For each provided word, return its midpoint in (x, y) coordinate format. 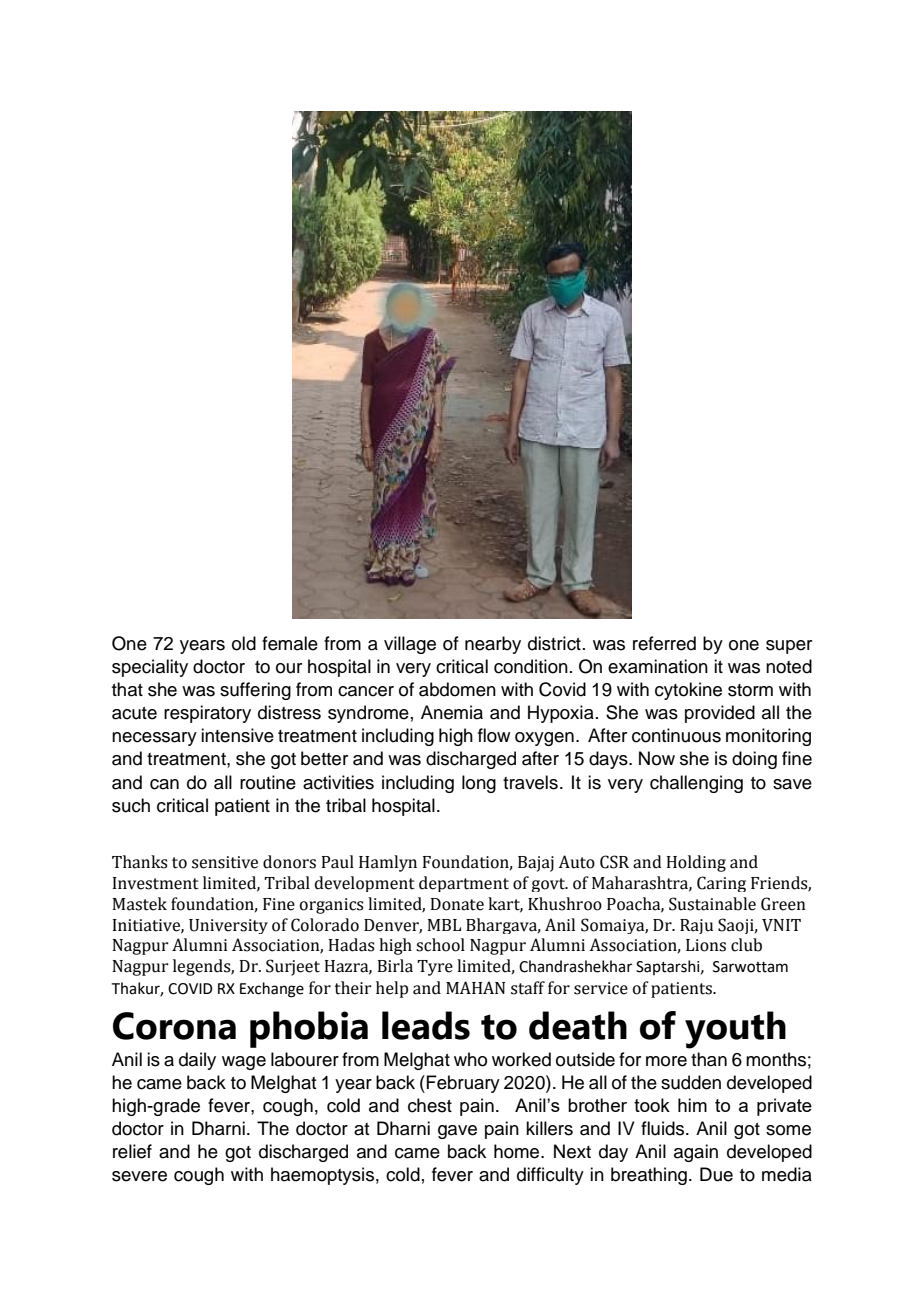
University (228, 926)
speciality (150, 668)
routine (268, 782)
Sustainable (712, 904)
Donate (457, 904)
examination (658, 666)
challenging (696, 784)
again (696, 1153)
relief (132, 1151)
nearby (493, 645)
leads (426, 1025)
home (518, 1151)
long (479, 784)
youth (735, 1030)
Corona (174, 1026)
